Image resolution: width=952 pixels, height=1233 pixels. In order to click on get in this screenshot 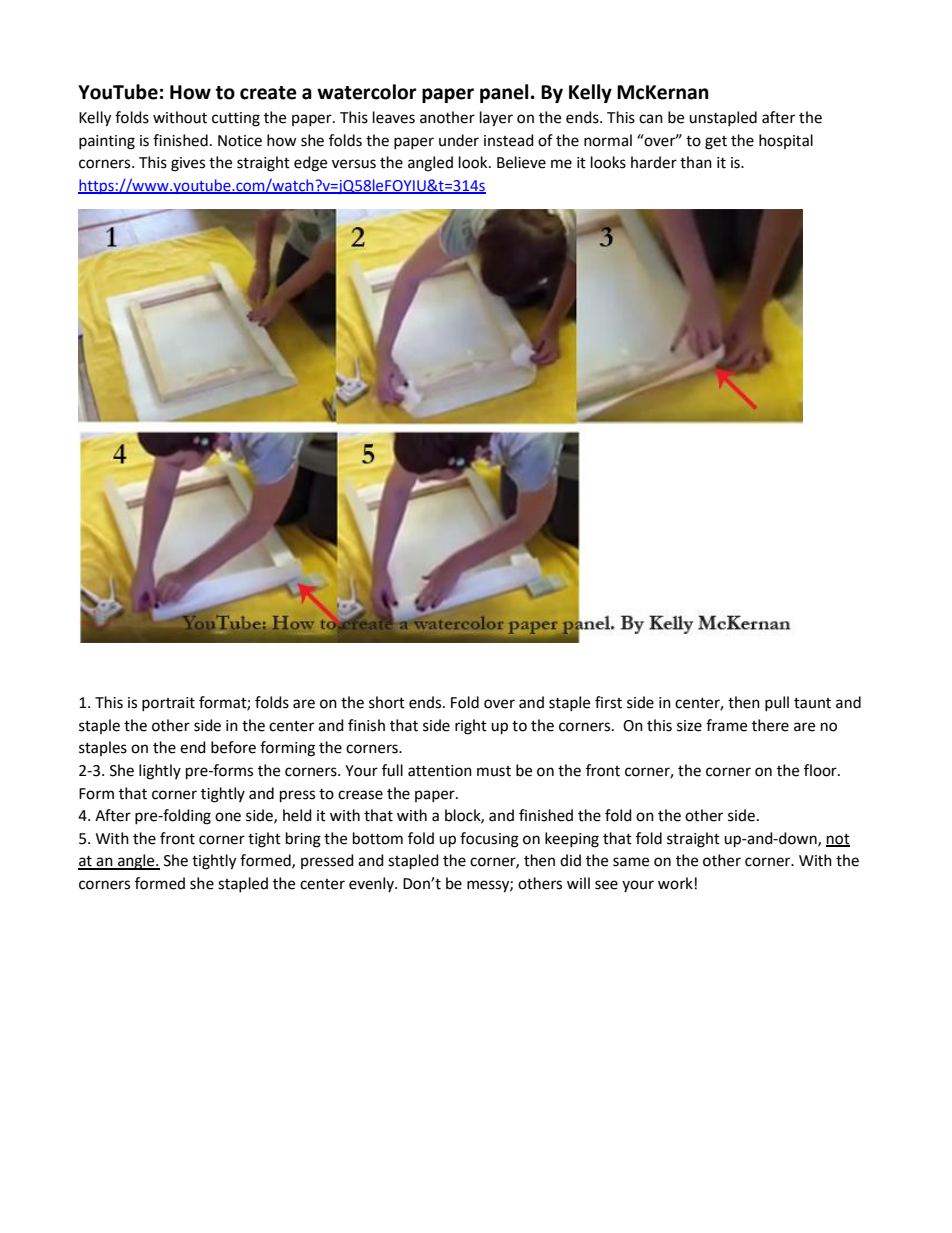, I will do `click(716, 143)`.
